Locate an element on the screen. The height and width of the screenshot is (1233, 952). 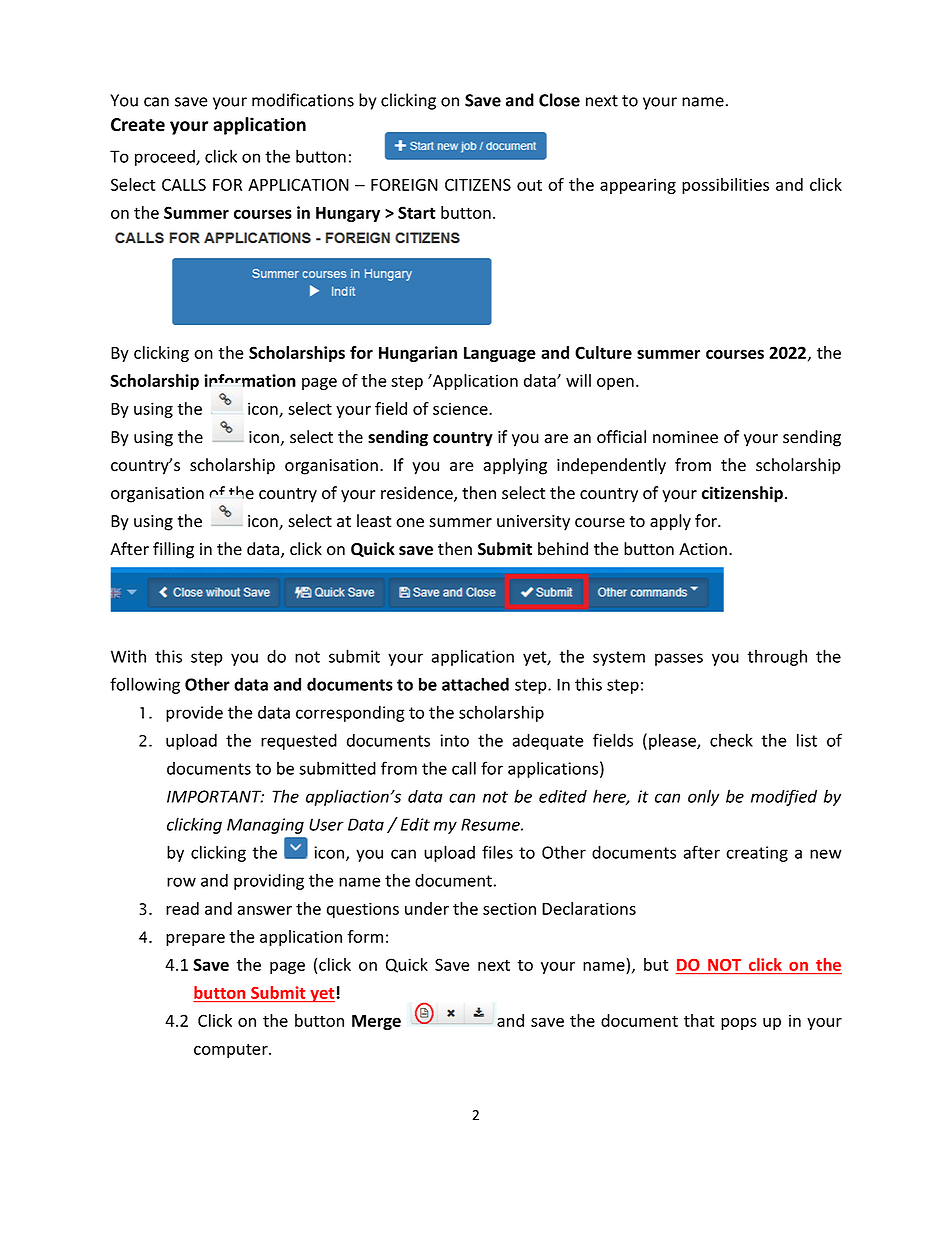
files is located at coordinates (497, 852).
